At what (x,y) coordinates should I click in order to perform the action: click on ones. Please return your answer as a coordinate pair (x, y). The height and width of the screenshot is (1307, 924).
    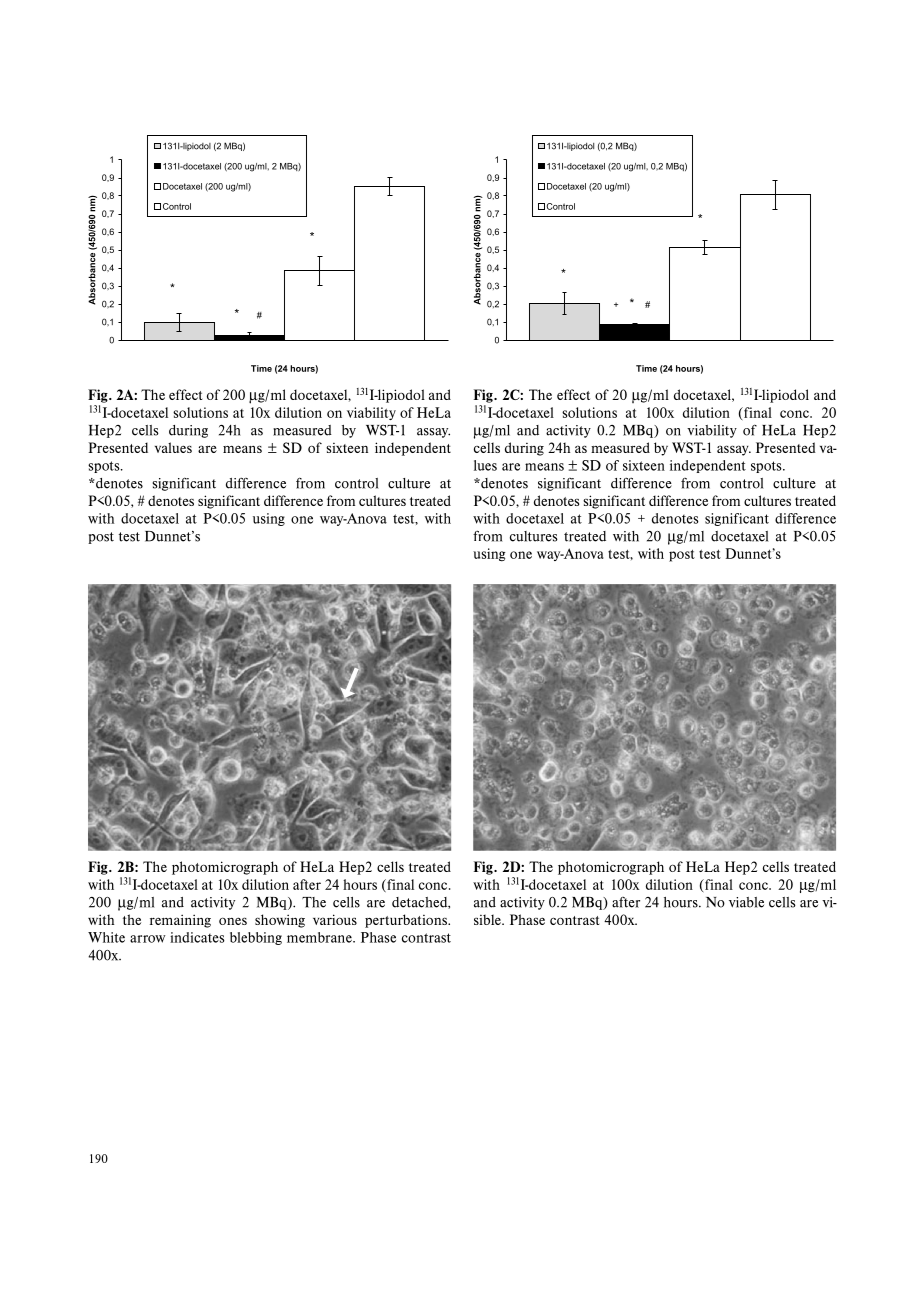
    Looking at the image, I should click on (233, 921).
